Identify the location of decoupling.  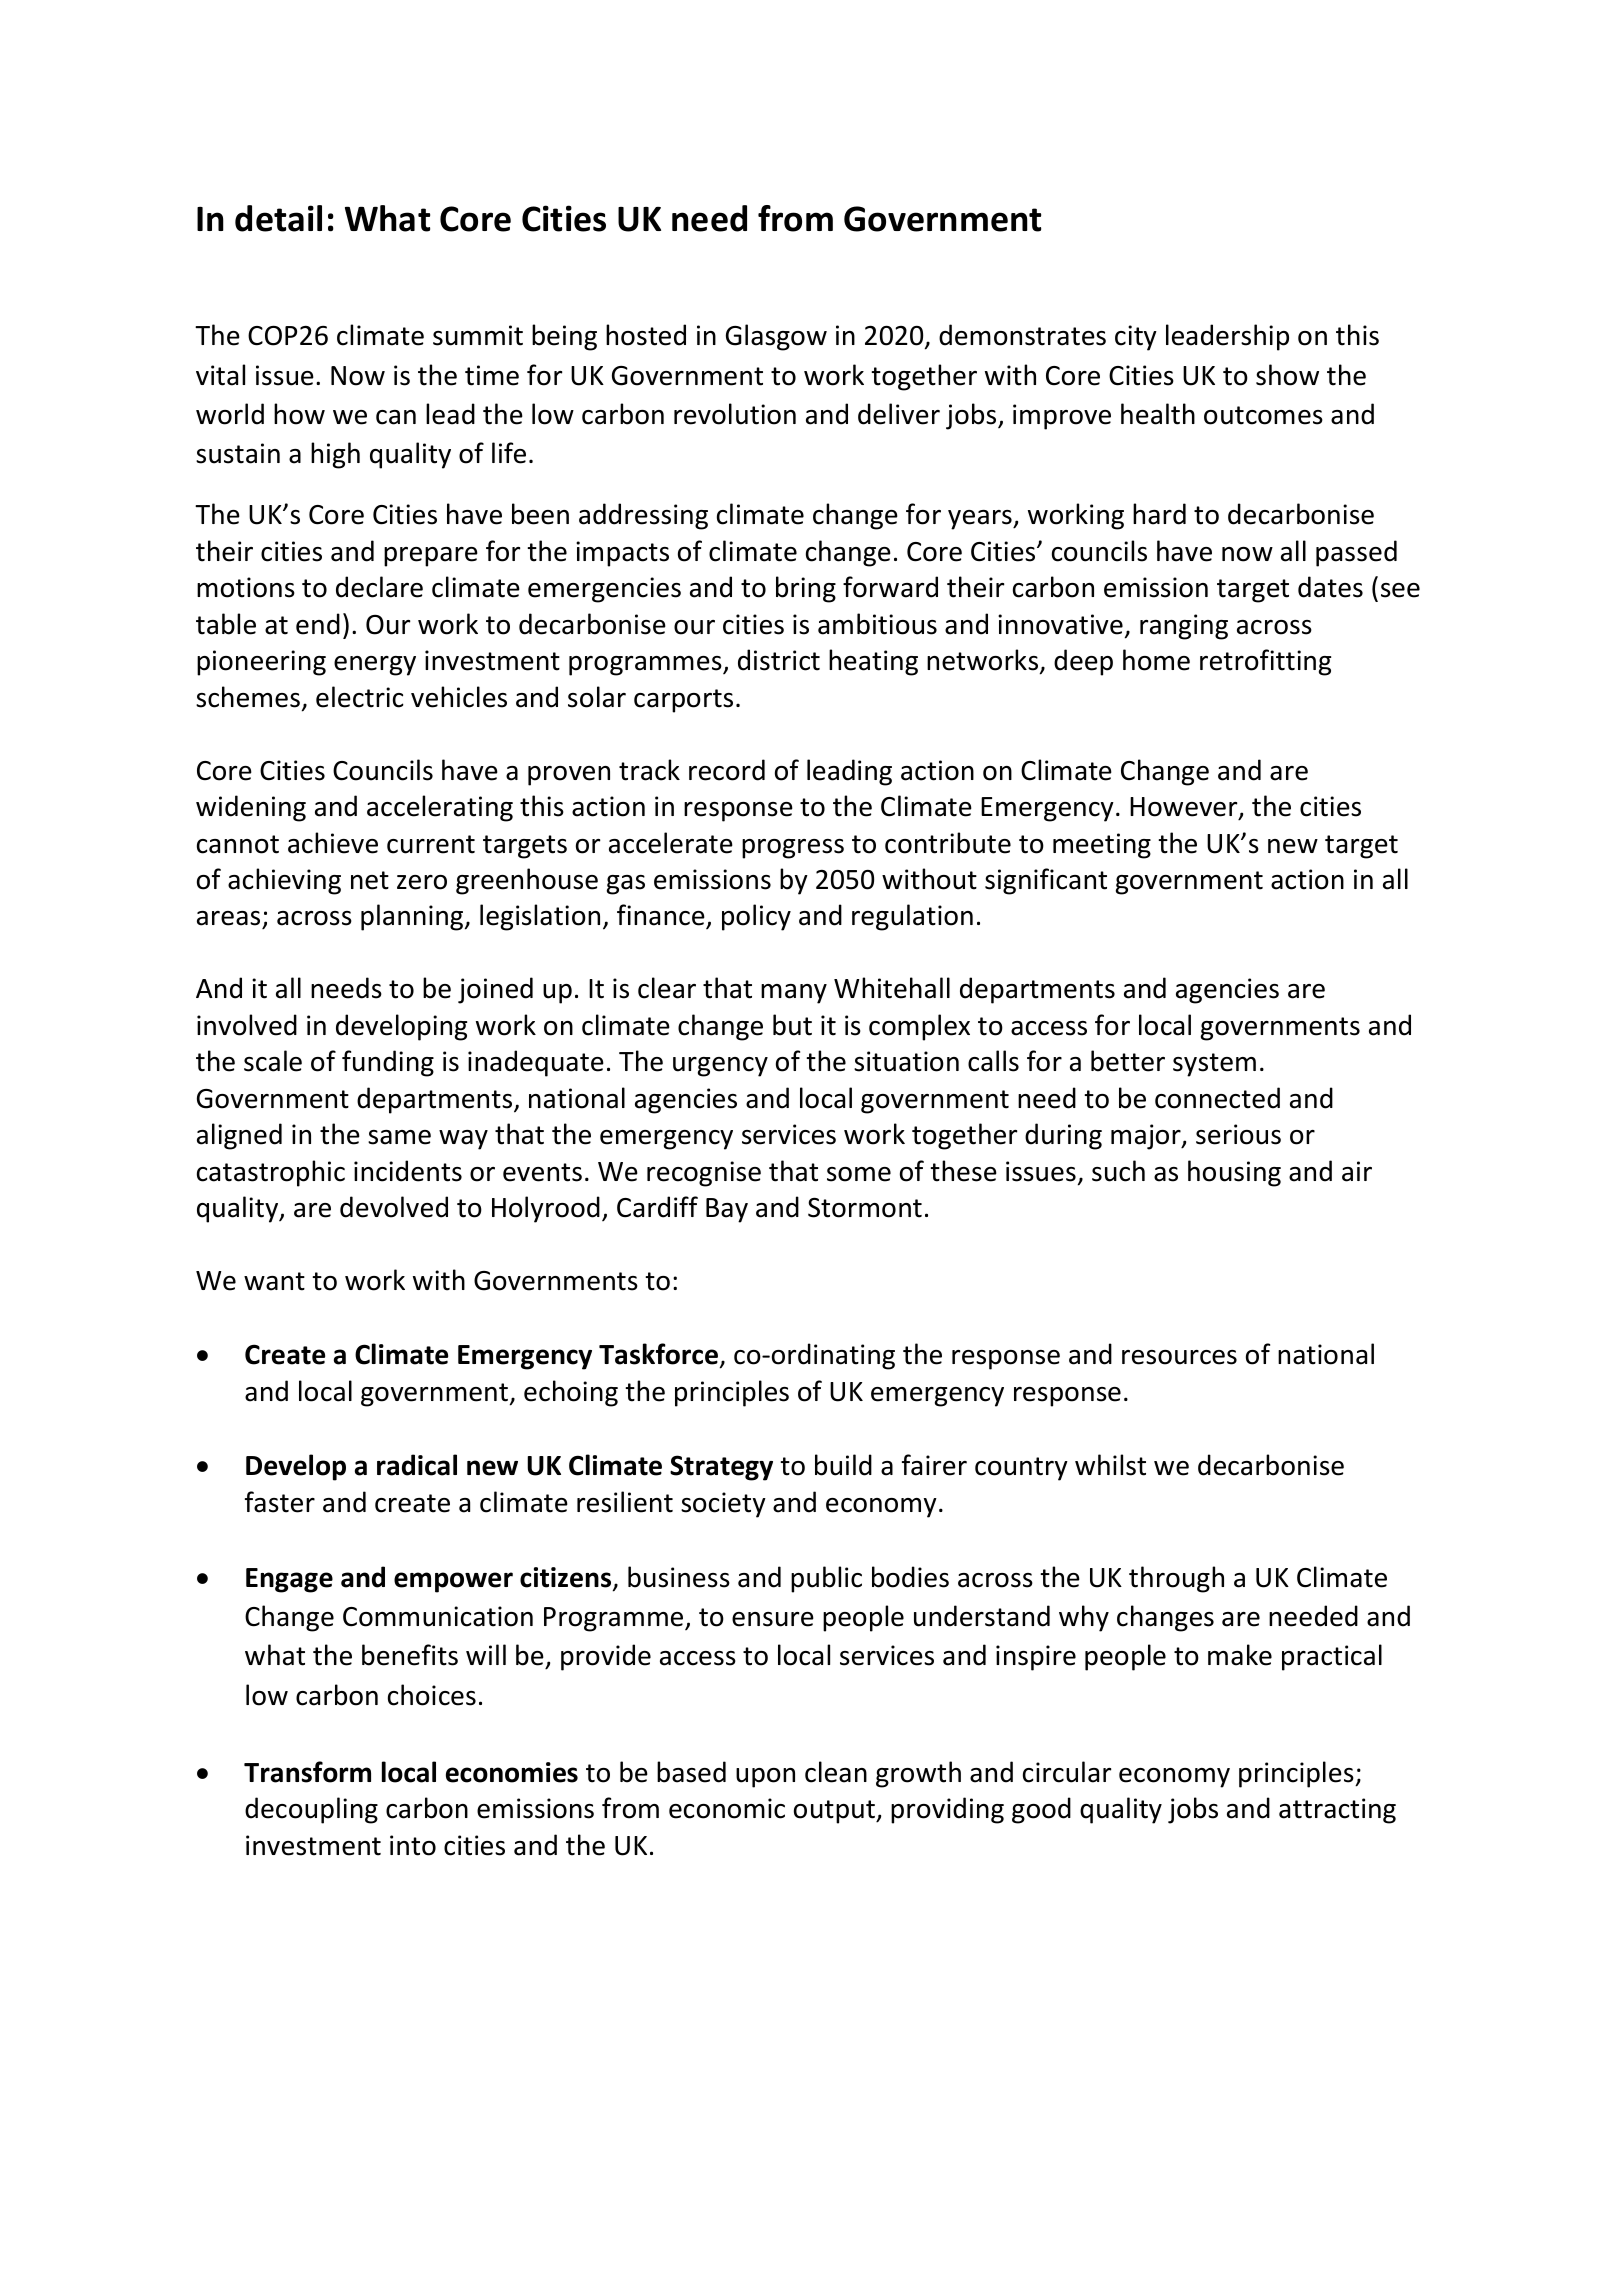
(311, 1810).
